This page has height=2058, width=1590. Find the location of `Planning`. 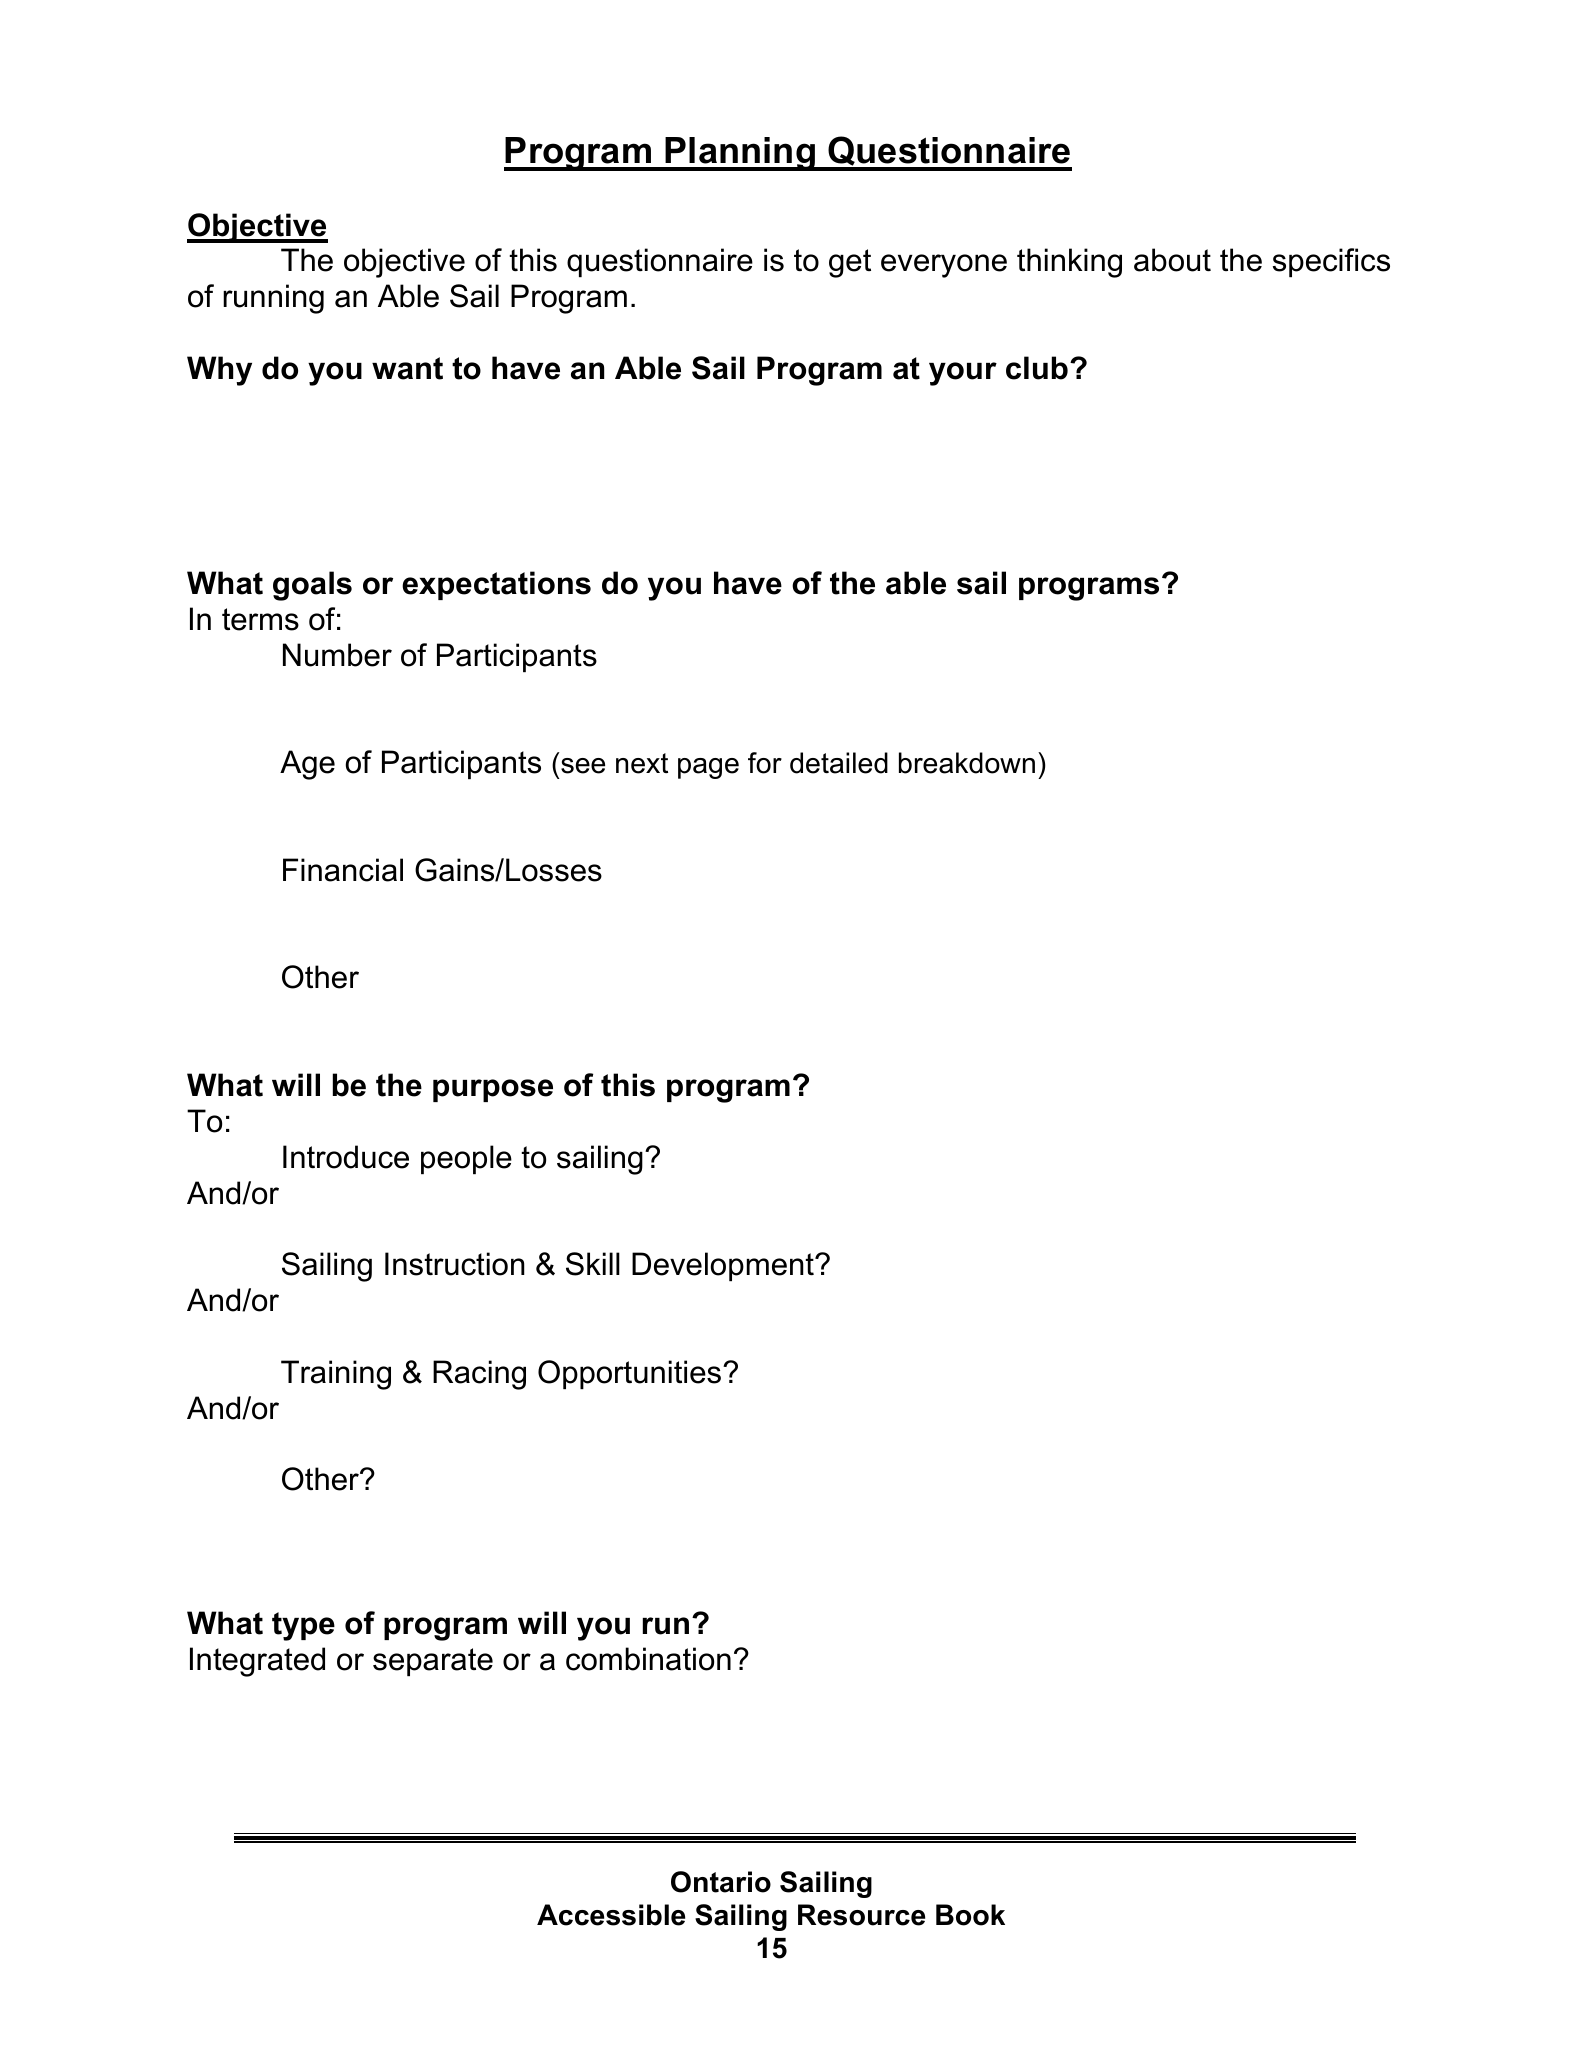

Planning is located at coordinates (740, 154).
